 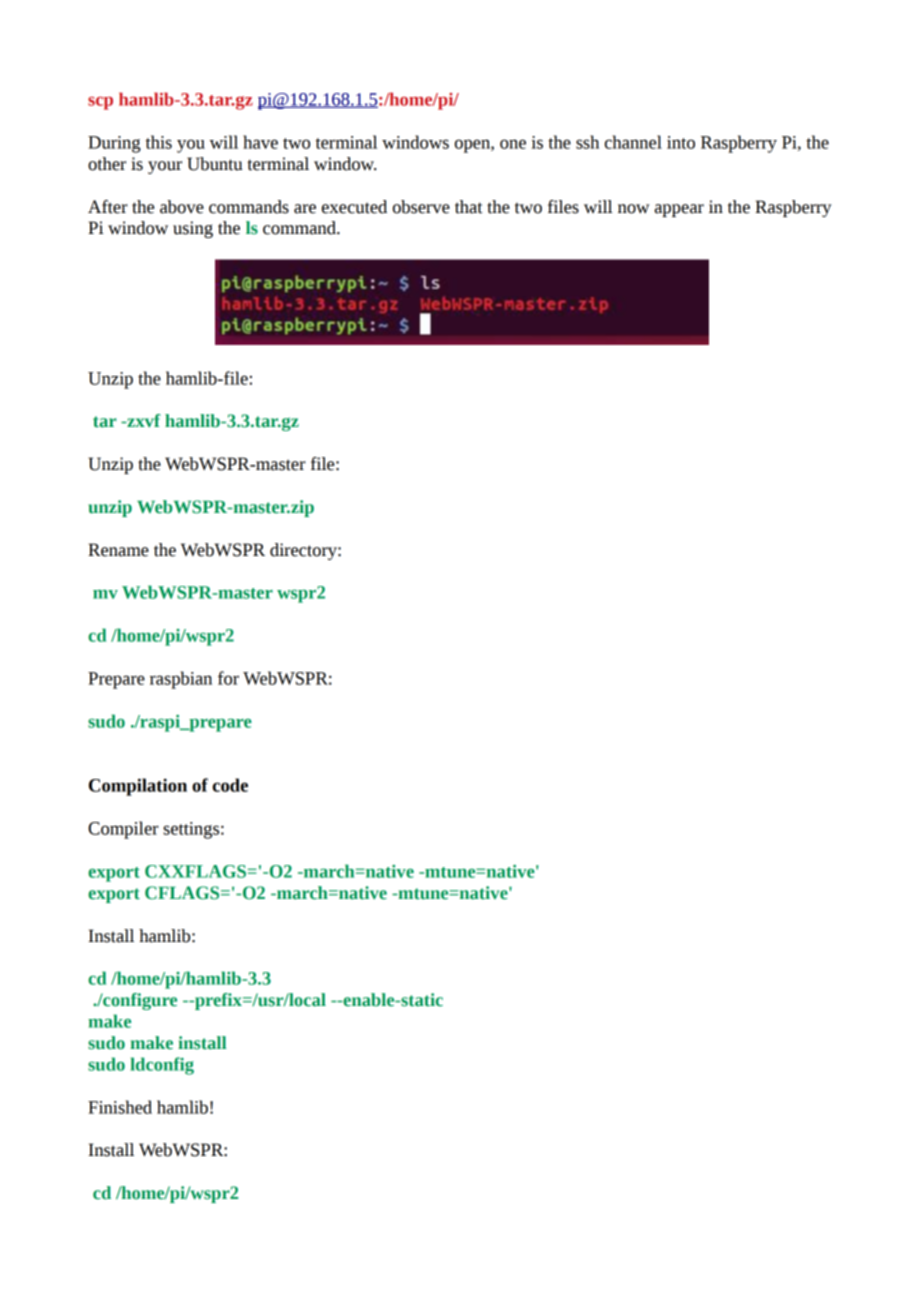 What do you see at coordinates (162, 1066) in the screenshot?
I see `ldconfig` at bounding box center [162, 1066].
